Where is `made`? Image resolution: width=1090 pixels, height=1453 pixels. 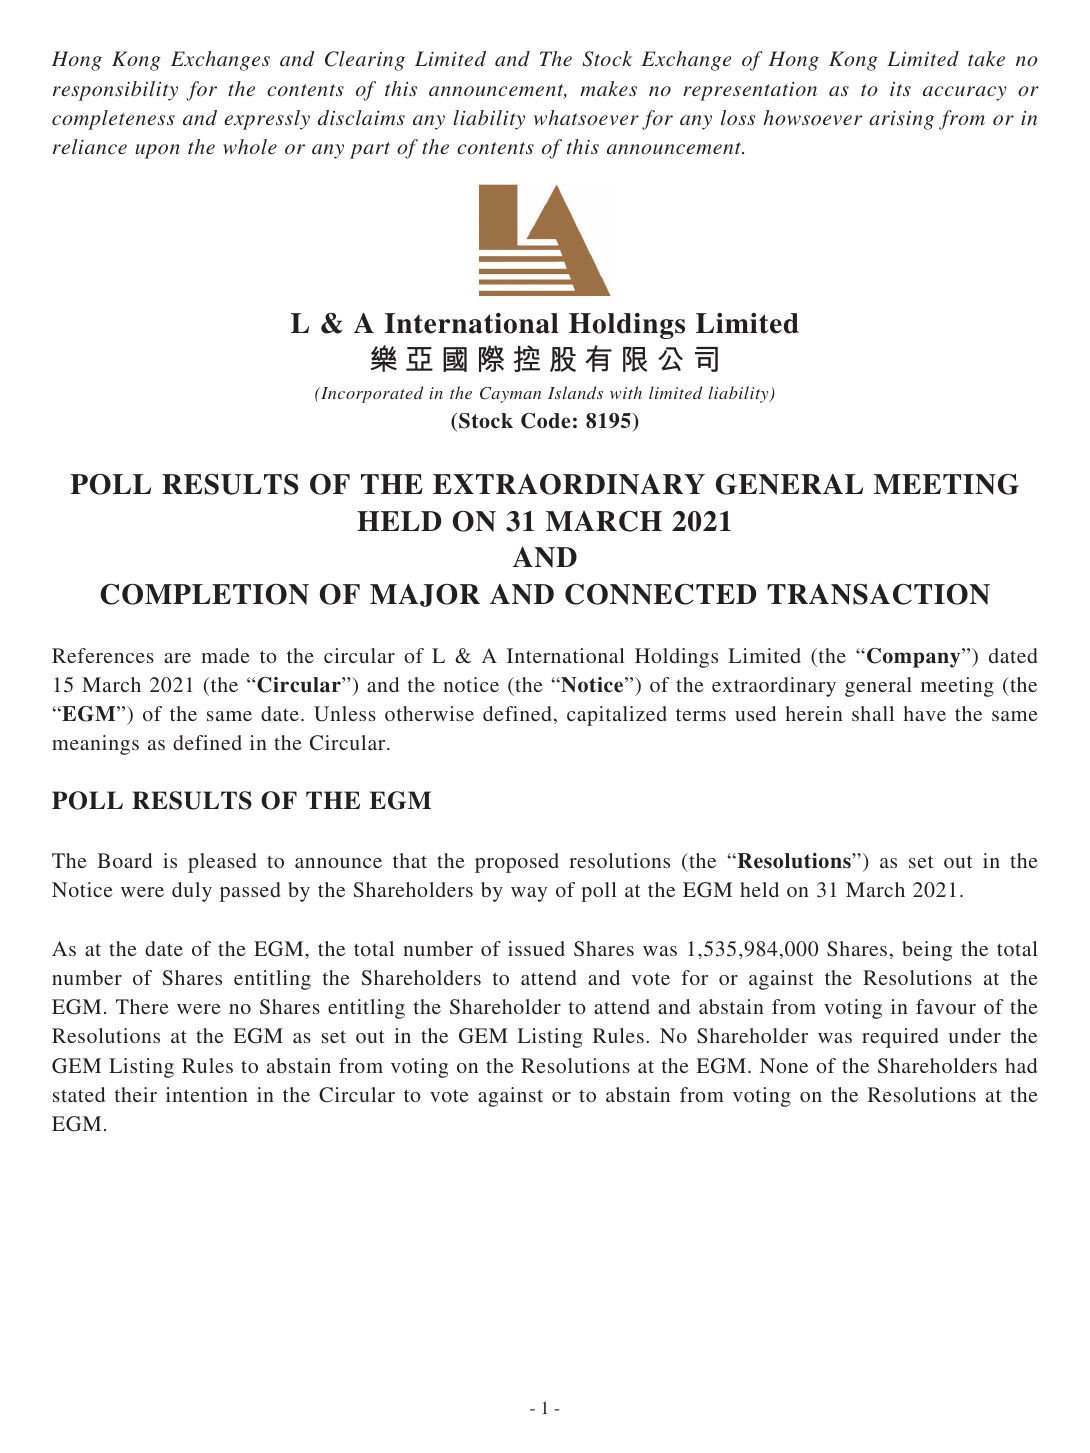 made is located at coordinates (225, 655).
